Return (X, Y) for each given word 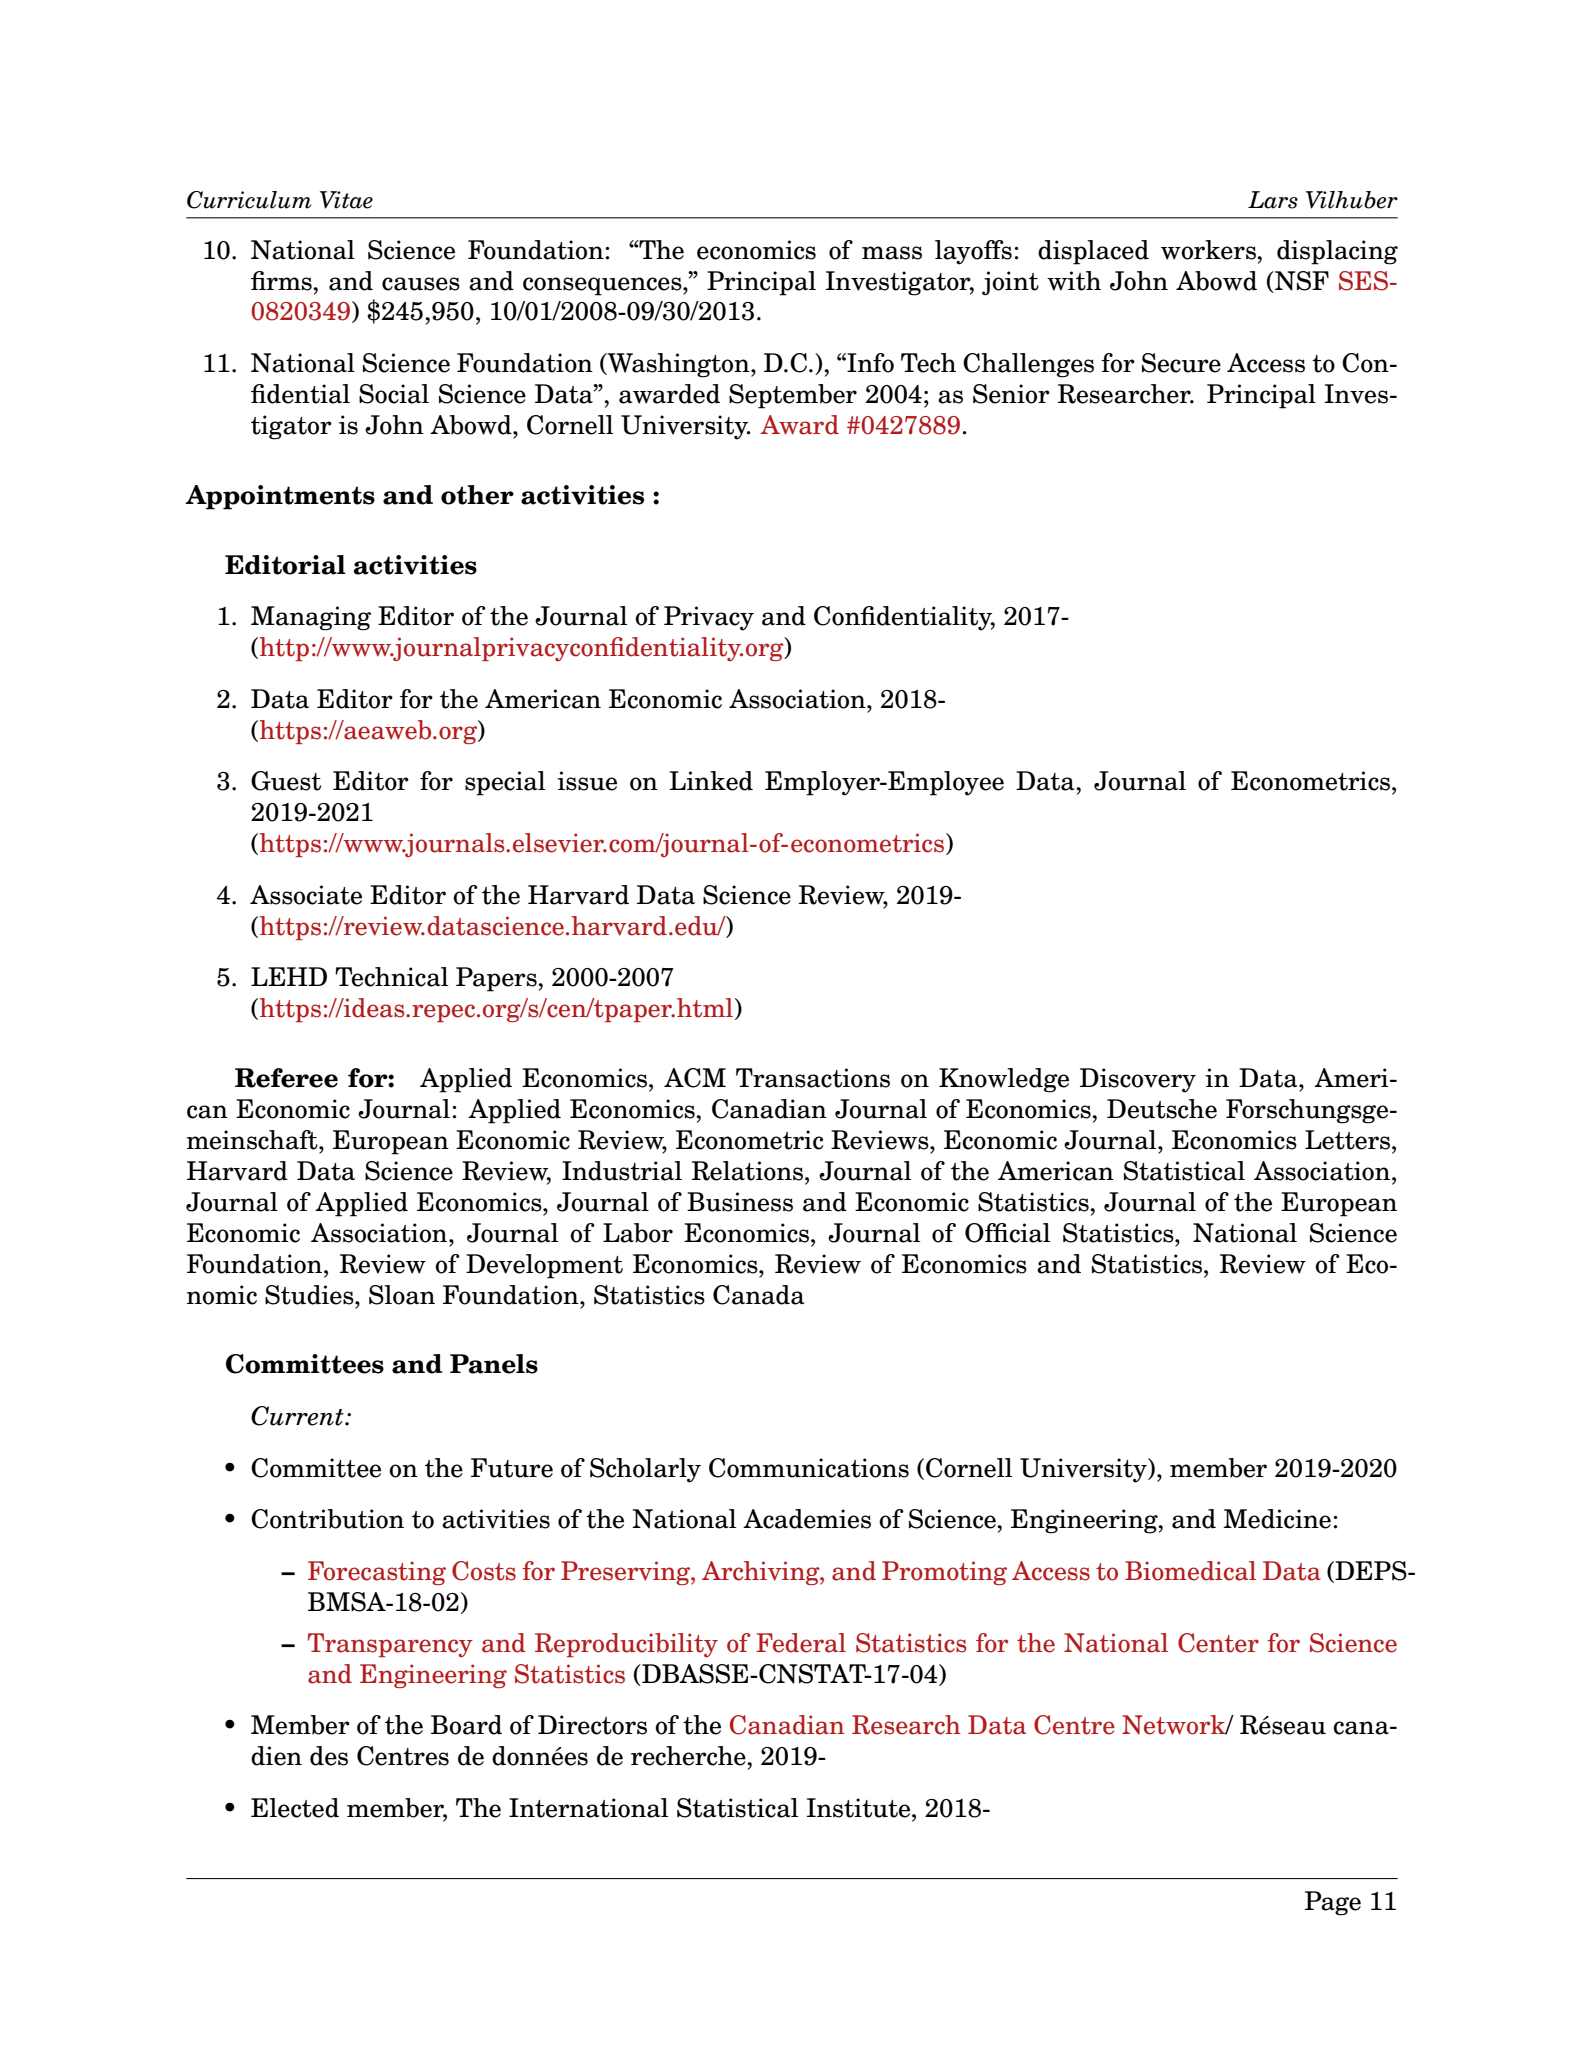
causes (421, 284)
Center (1218, 1643)
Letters (1349, 1140)
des (329, 1756)
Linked (711, 781)
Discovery (1138, 1080)
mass (892, 253)
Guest (286, 781)
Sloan (402, 1295)
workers (1209, 250)
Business (740, 1202)
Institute (860, 1808)
